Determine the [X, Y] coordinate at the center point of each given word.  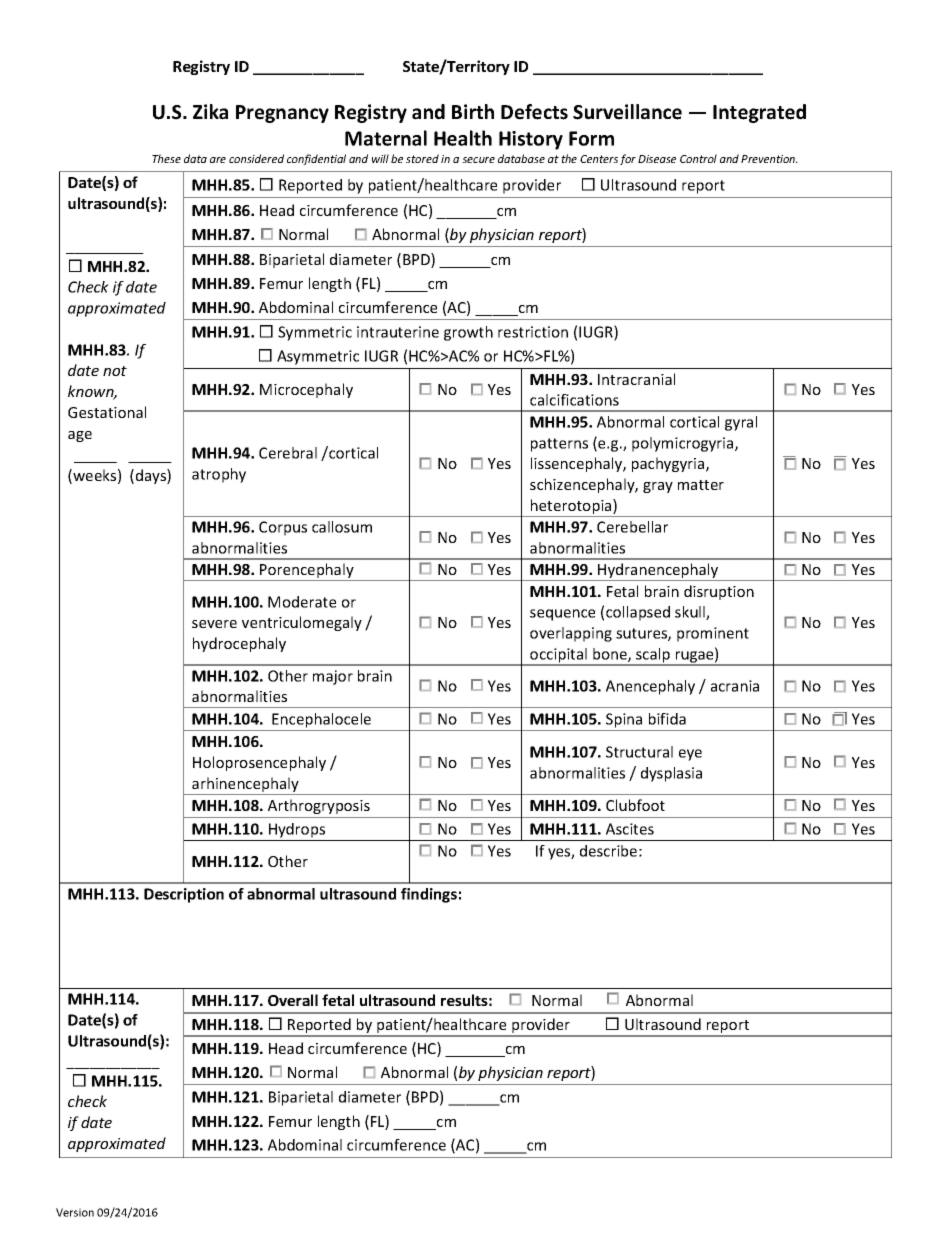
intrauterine [398, 332]
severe [214, 624]
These [166, 158]
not [115, 371]
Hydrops [297, 830]
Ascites [630, 829]
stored [422, 158]
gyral [741, 423]
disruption [719, 592]
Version [75, 1212]
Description [184, 895]
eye [690, 755]
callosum [342, 527]
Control [698, 158]
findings [429, 895]
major [333, 677]
